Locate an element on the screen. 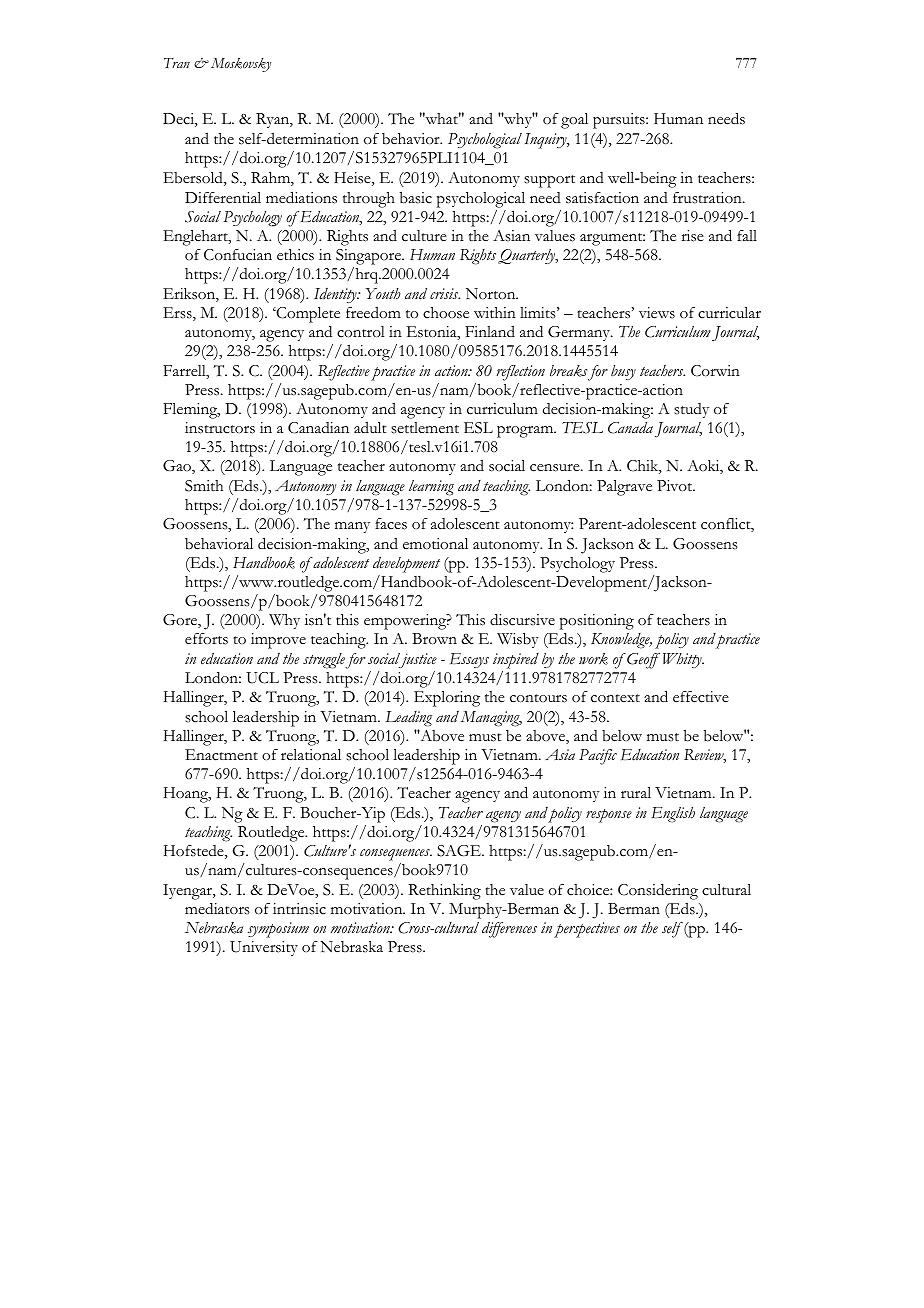  Knowledge is located at coordinates (621, 641).
